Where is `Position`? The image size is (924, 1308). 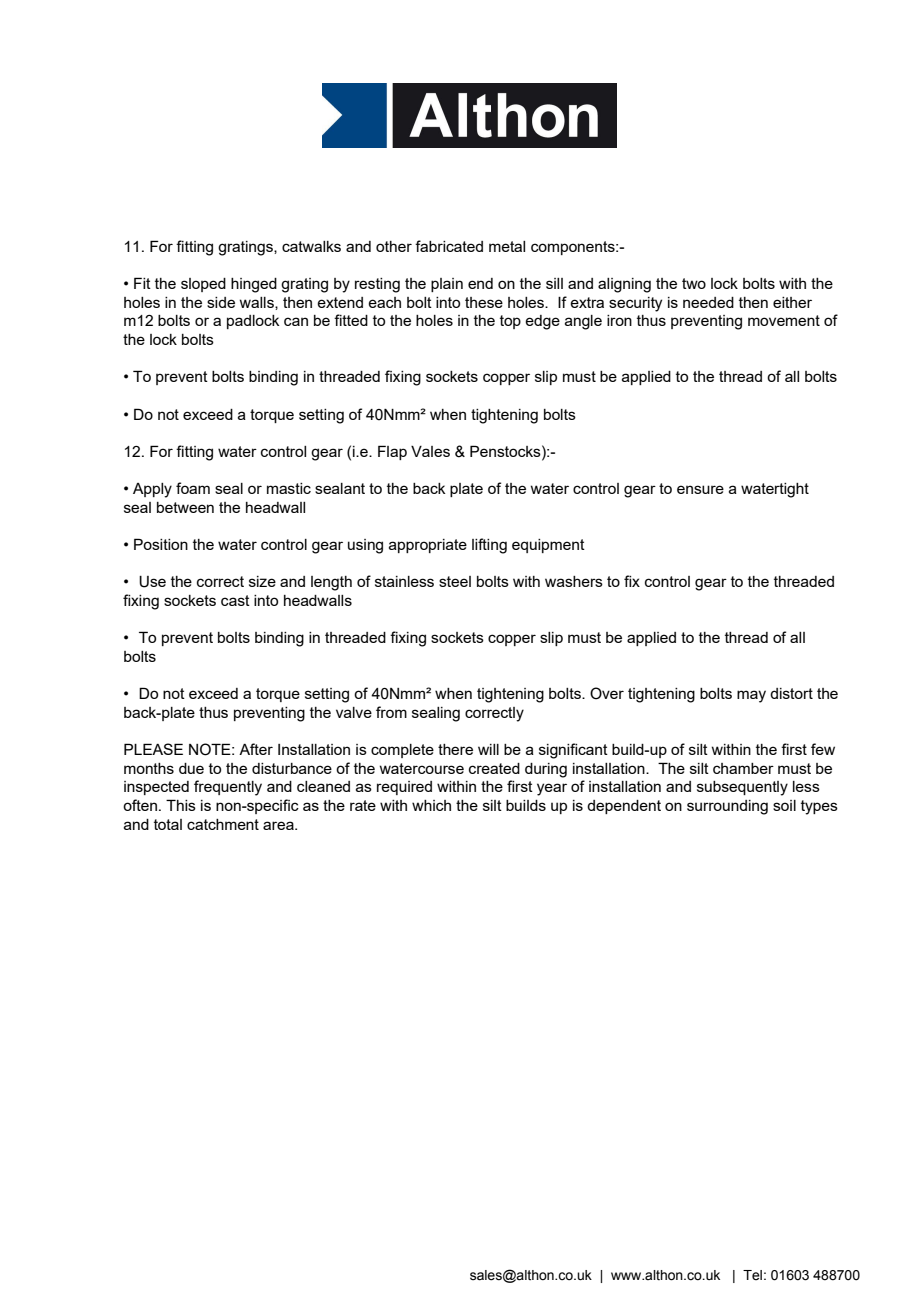
Position is located at coordinates (161, 544).
